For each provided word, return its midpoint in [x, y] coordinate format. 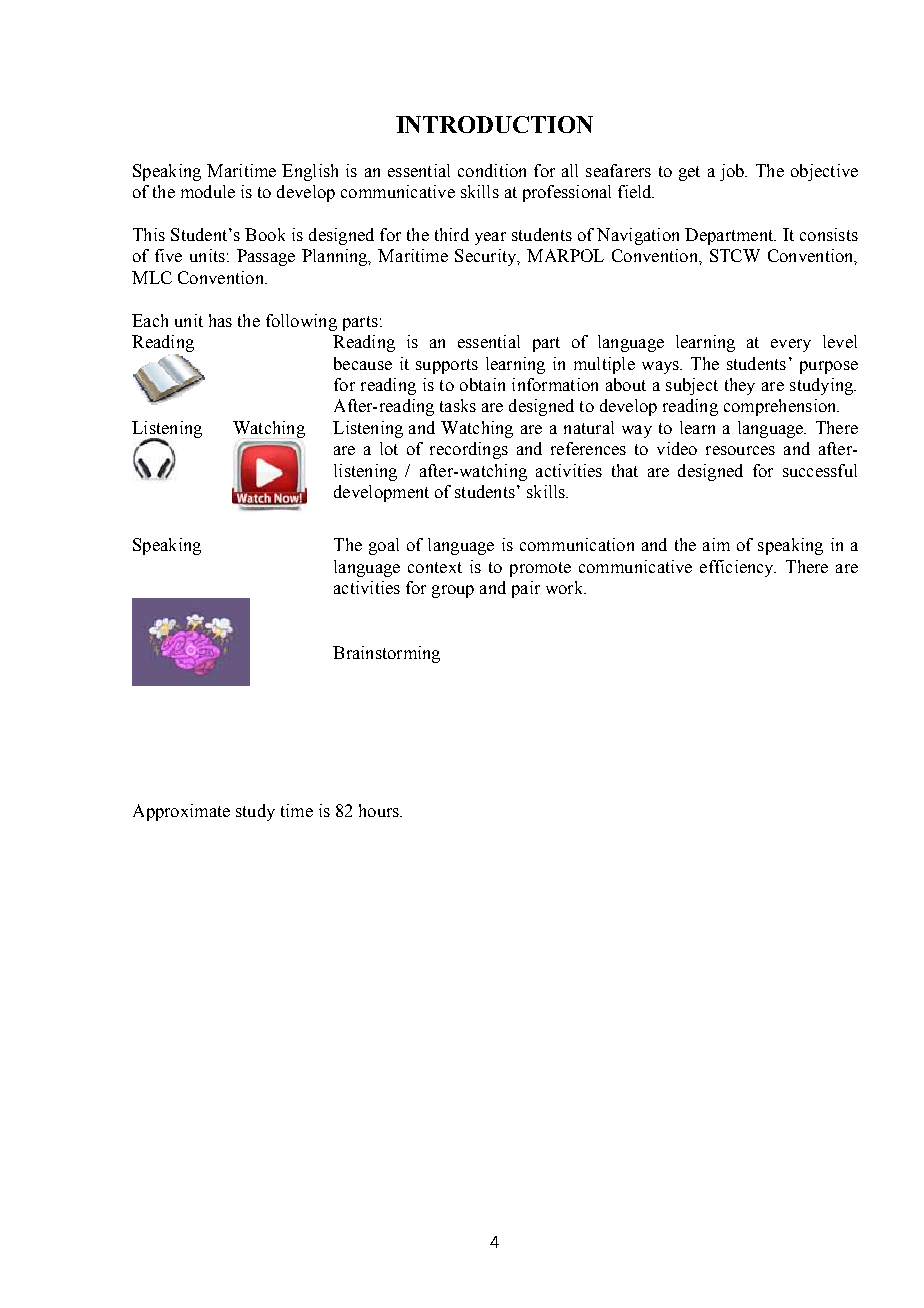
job [733, 172]
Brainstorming [386, 654]
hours [380, 810]
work [565, 587]
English [310, 172]
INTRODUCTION [494, 124]
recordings [469, 450]
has [220, 320]
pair [526, 589]
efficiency [738, 568]
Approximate [181, 812]
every [791, 345]
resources [740, 450]
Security [487, 257]
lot [389, 448]
